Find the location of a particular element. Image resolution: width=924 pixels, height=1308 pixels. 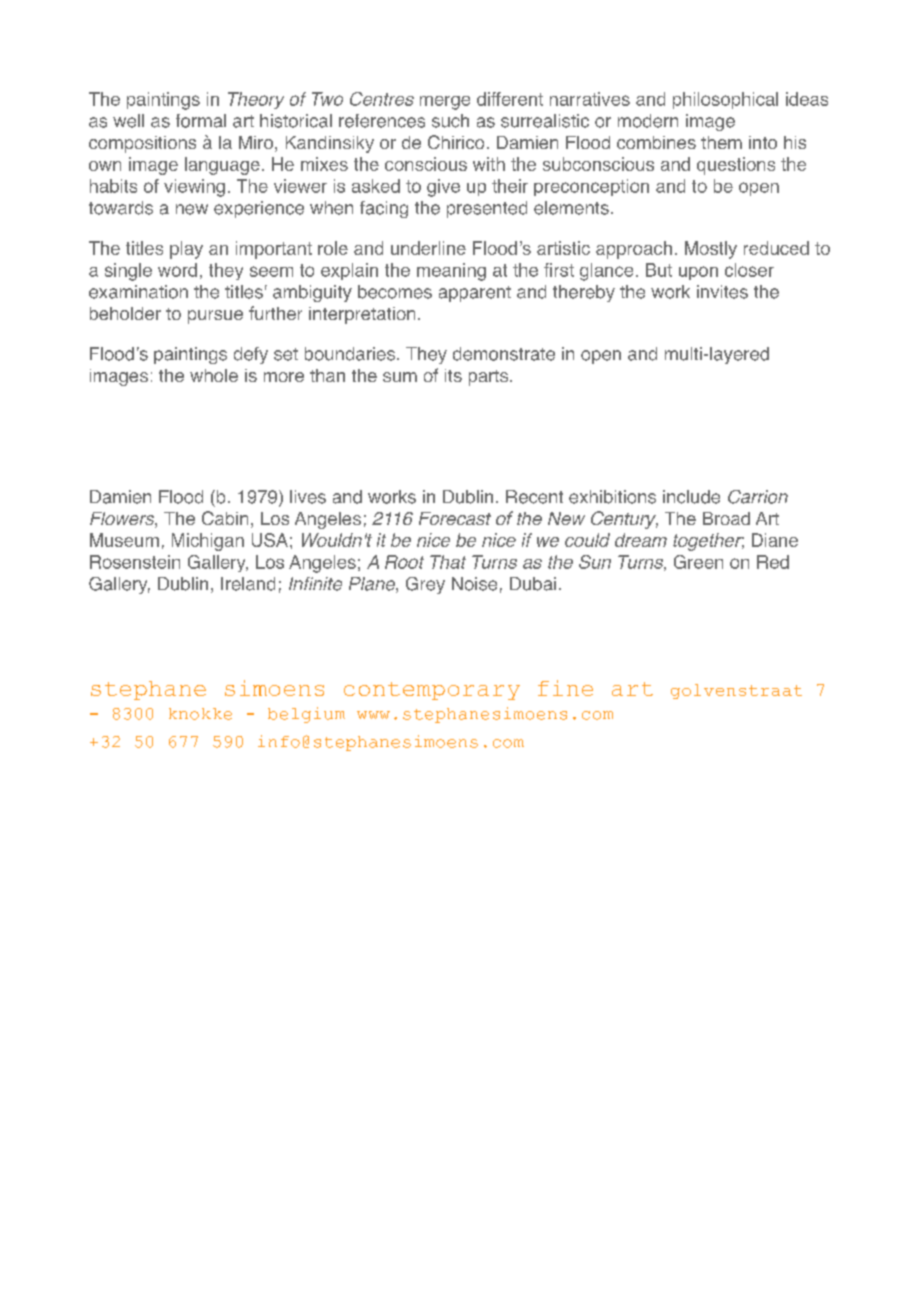

include is located at coordinates (691, 497).
